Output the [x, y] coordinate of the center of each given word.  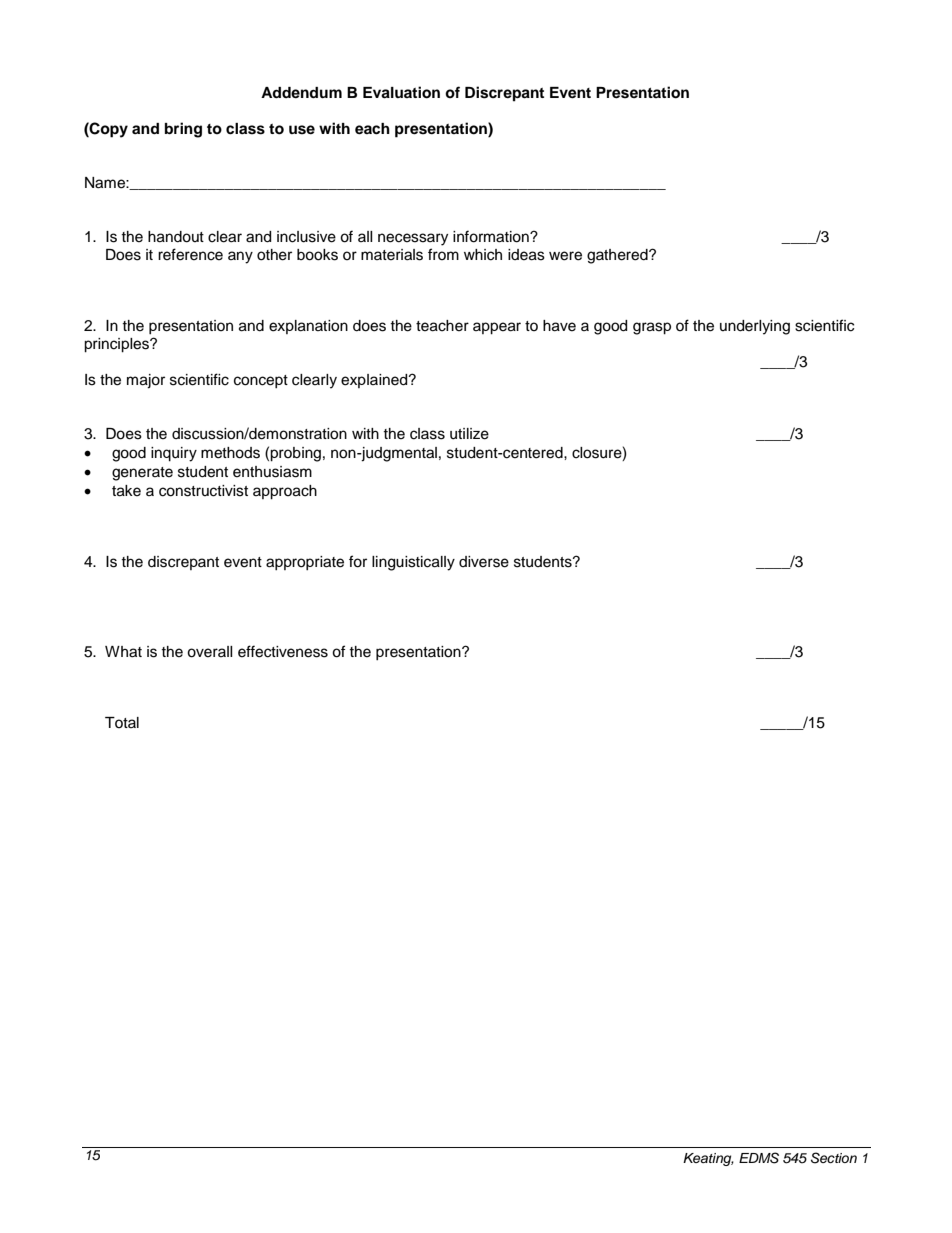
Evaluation [401, 92]
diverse [484, 562]
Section [834, 1158]
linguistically [413, 563]
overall [210, 652]
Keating [708, 1159]
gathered [618, 256]
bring [183, 130]
